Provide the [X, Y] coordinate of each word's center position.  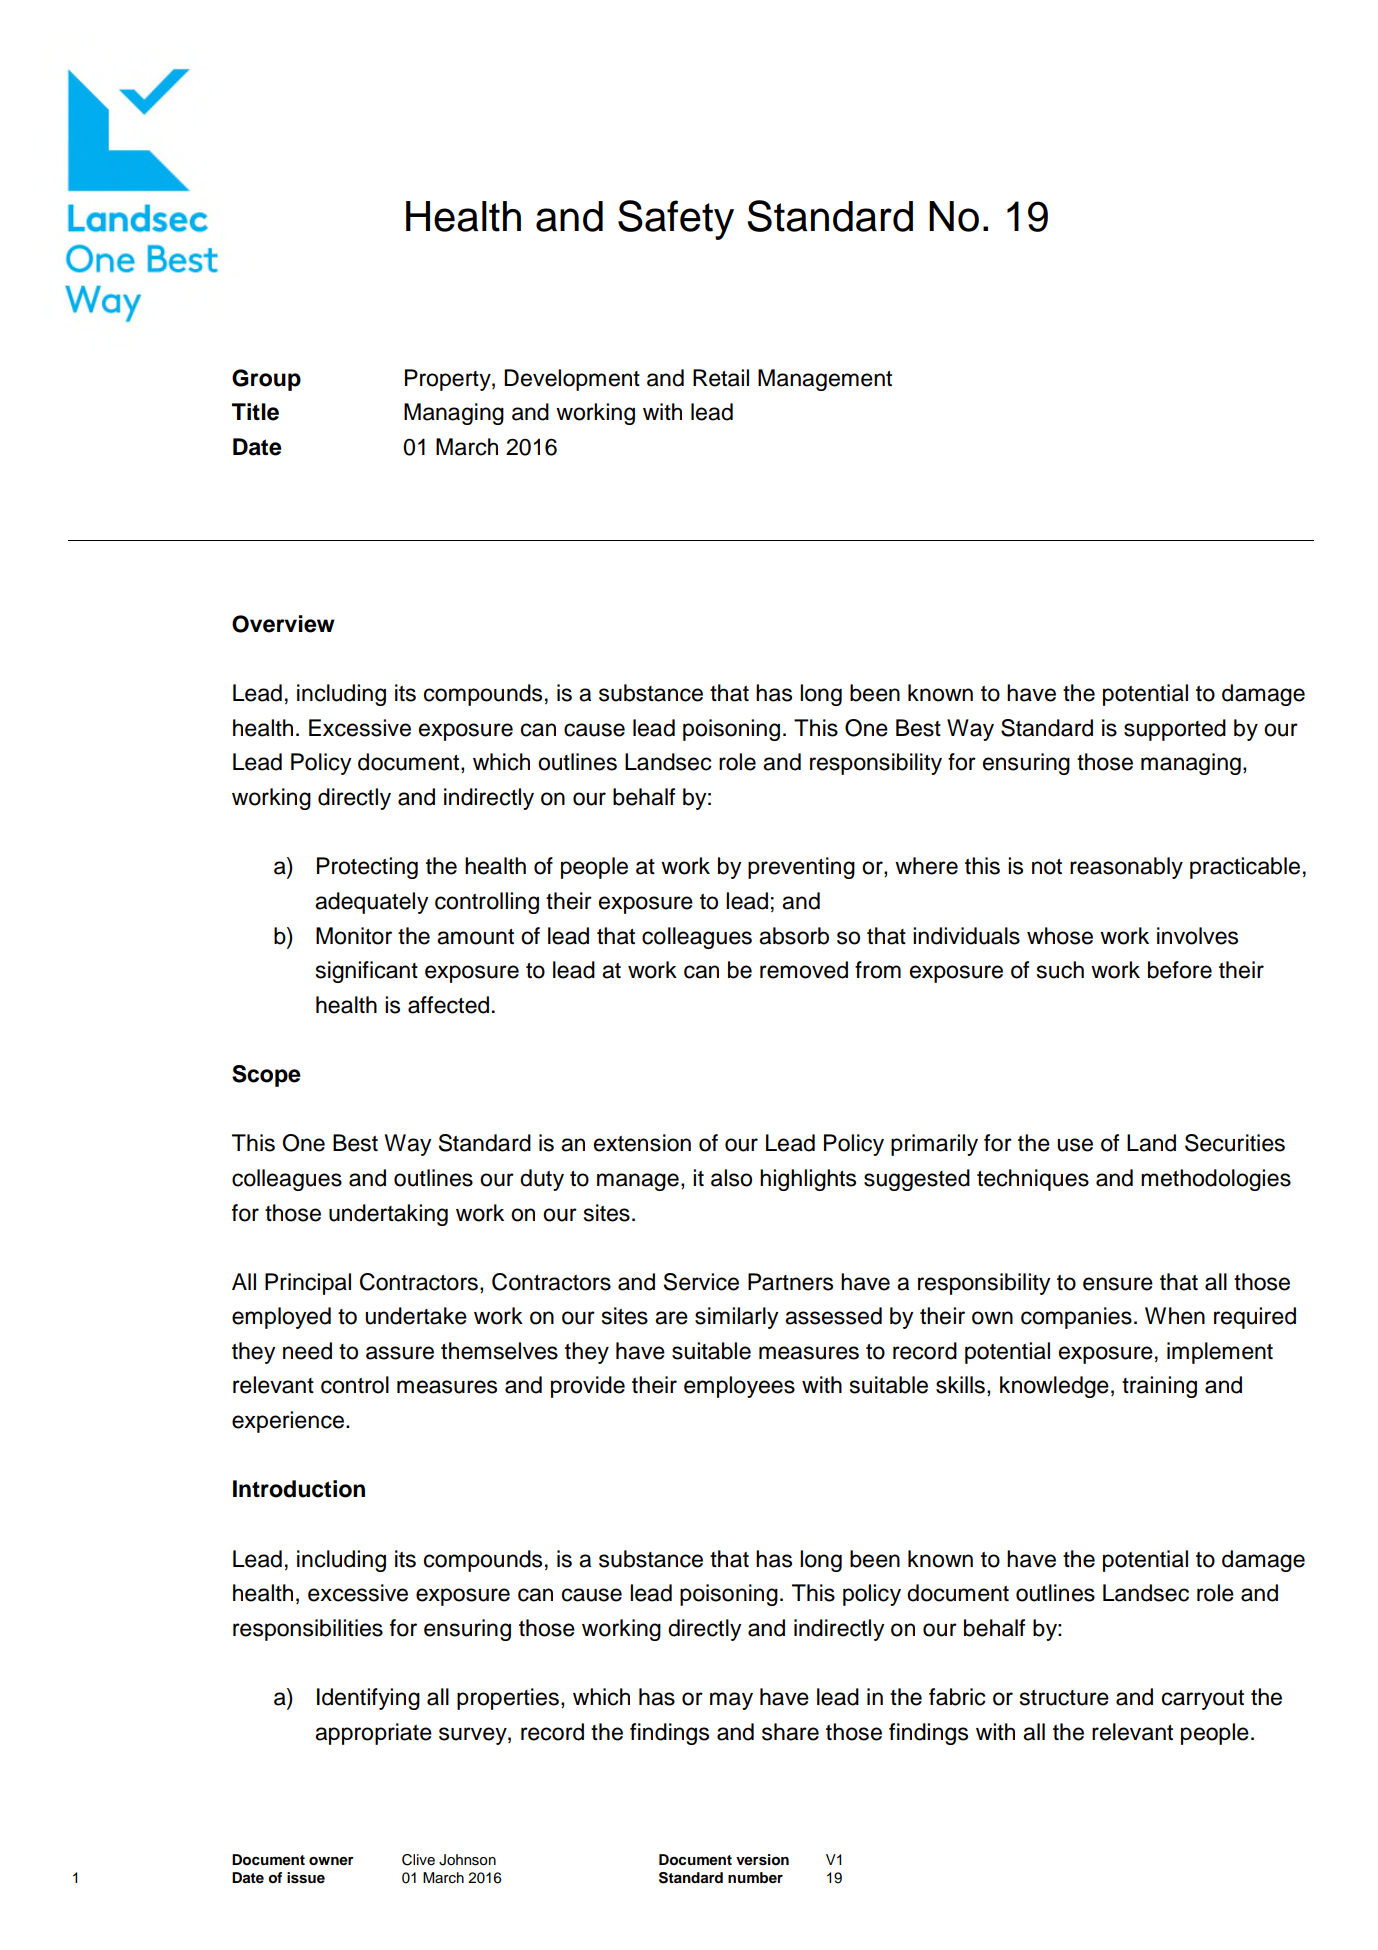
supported [1175, 730]
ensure [1118, 1284]
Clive [418, 1860]
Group [266, 380]
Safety [676, 220]
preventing [801, 868]
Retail [721, 378]
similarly [737, 1318]
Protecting [367, 868]
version [762, 1860]
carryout [1203, 1700]
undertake [416, 1316]
